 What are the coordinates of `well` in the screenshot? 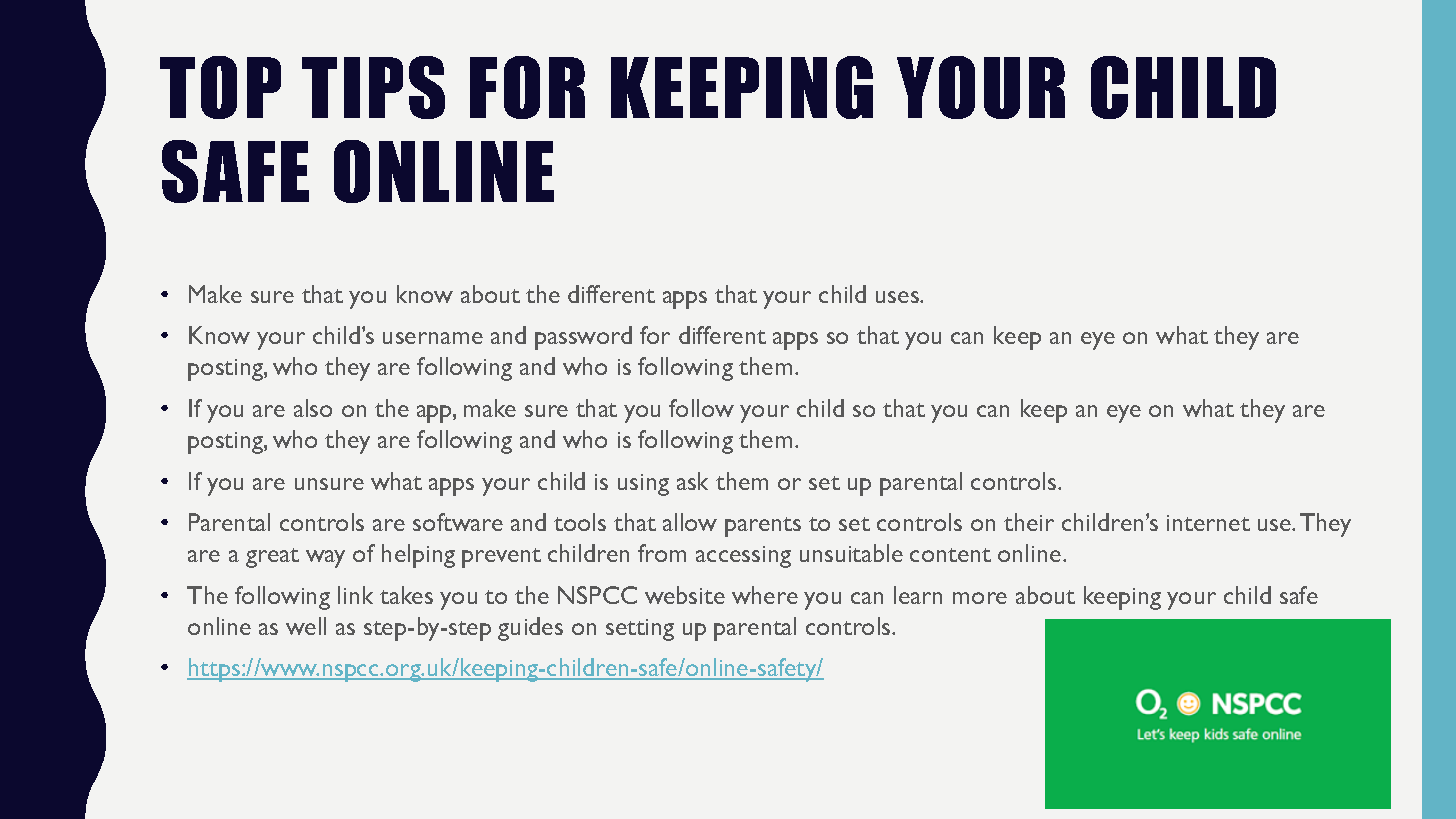 It's located at (306, 626).
